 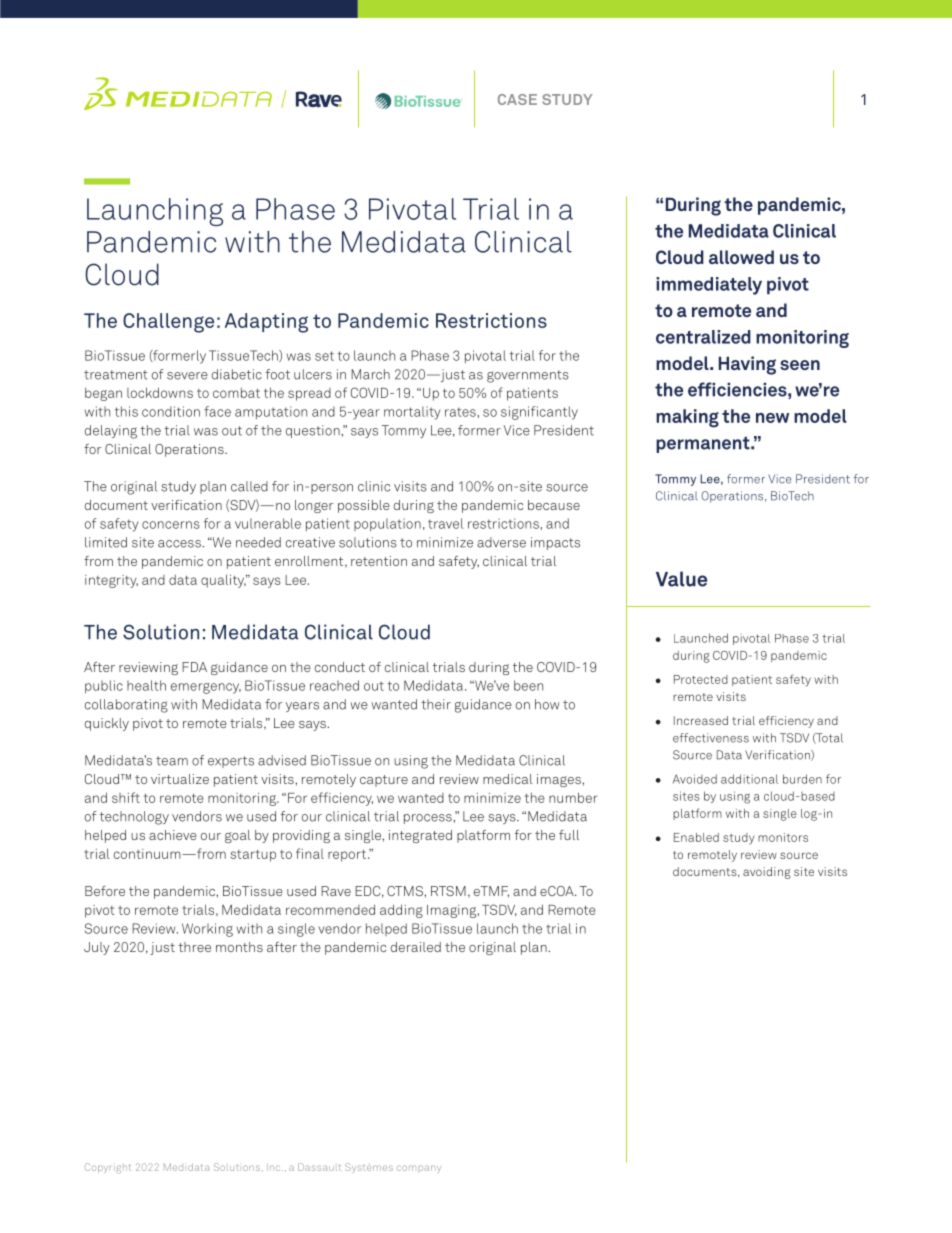 I want to click on their, so click(x=436, y=704).
